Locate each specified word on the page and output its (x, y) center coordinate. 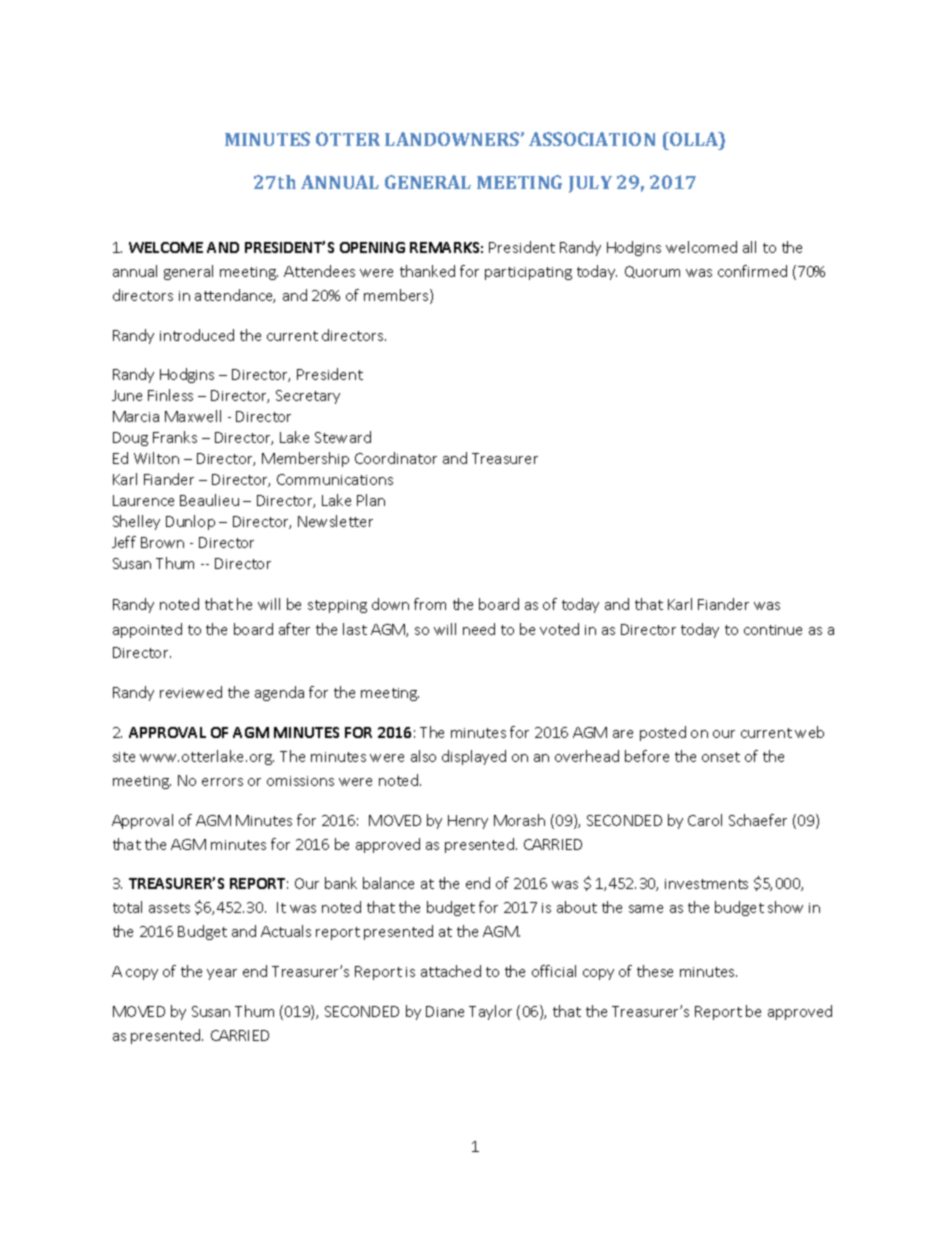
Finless (170, 395)
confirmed (752, 271)
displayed (474, 757)
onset (721, 757)
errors (222, 782)
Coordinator (396, 458)
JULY (590, 184)
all (749, 247)
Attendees (319, 271)
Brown (162, 542)
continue (773, 630)
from (430, 604)
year (222, 974)
